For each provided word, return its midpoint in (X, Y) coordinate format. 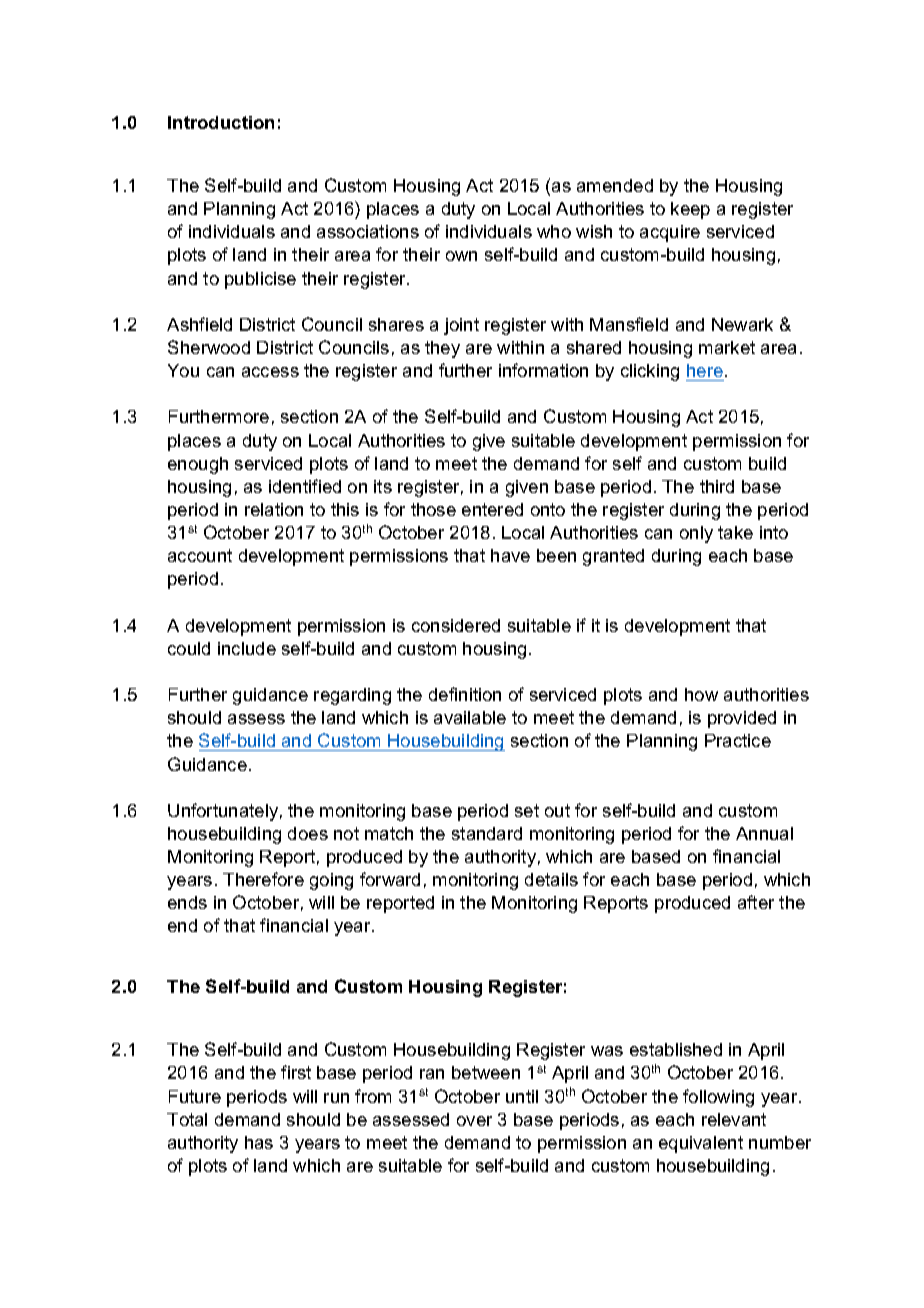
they (442, 349)
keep (690, 210)
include (247, 648)
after (756, 902)
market (727, 347)
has (259, 1142)
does (308, 833)
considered (456, 625)
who (554, 231)
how (701, 694)
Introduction (221, 122)
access (270, 372)
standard (487, 833)
